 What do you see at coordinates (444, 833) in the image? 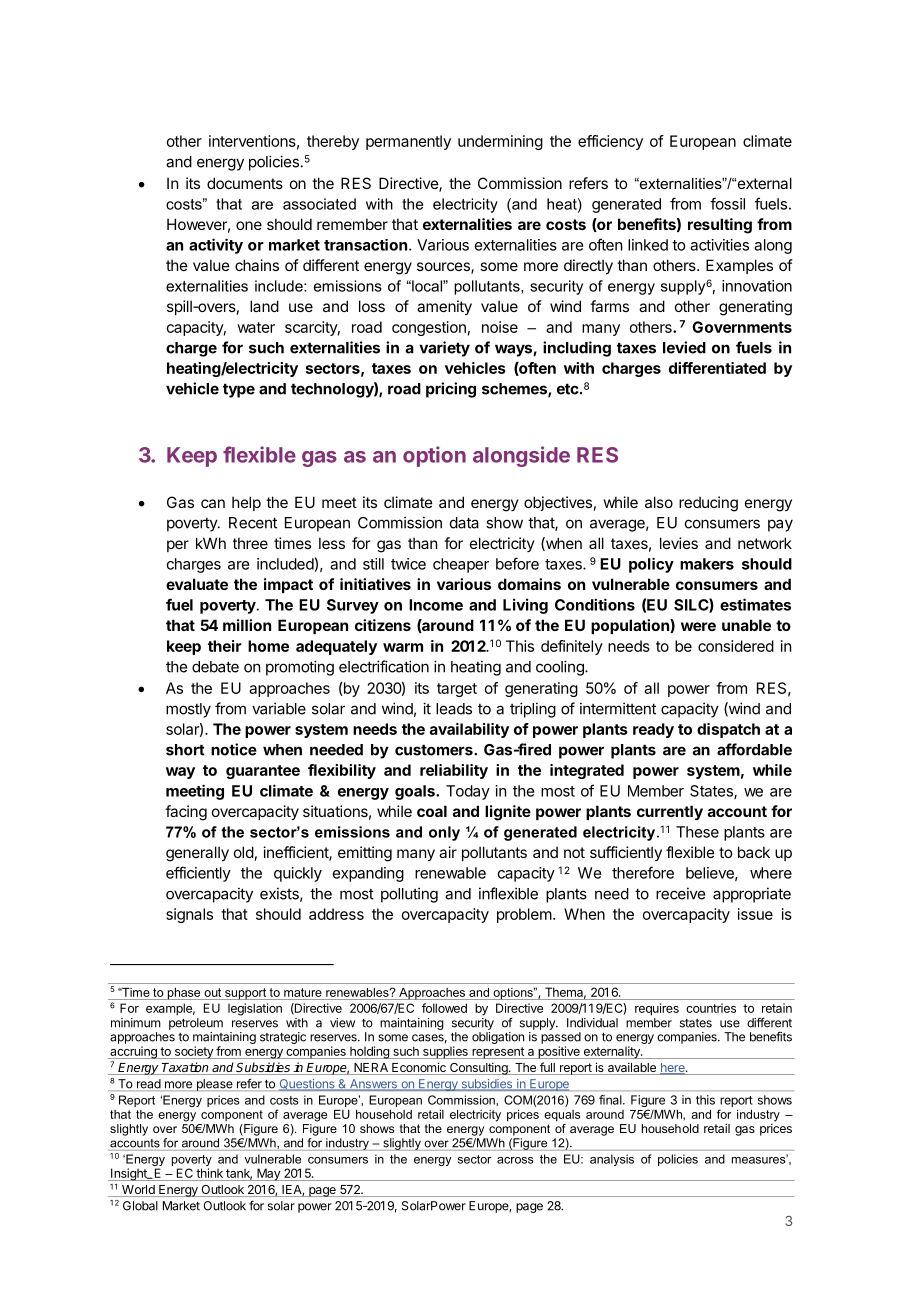
I see `only` at bounding box center [444, 833].
